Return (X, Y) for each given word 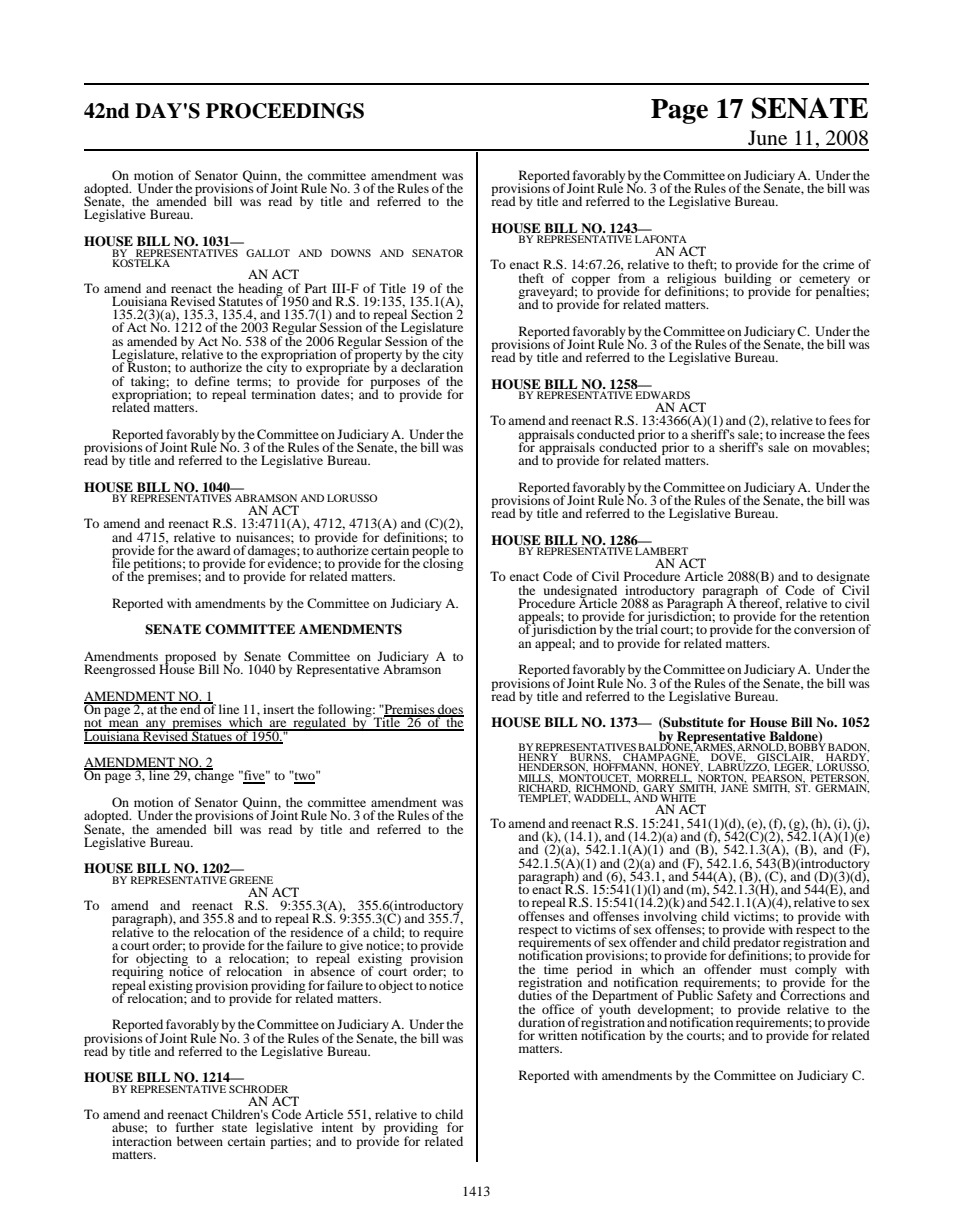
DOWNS (351, 253)
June (767, 138)
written (557, 1035)
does (450, 710)
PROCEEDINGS (285, 111)
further (195, 1127)
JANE (734, 787)
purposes (395, 385)
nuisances (264, 537)
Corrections (813, 994)
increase (802, 434)
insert (278, 709)
